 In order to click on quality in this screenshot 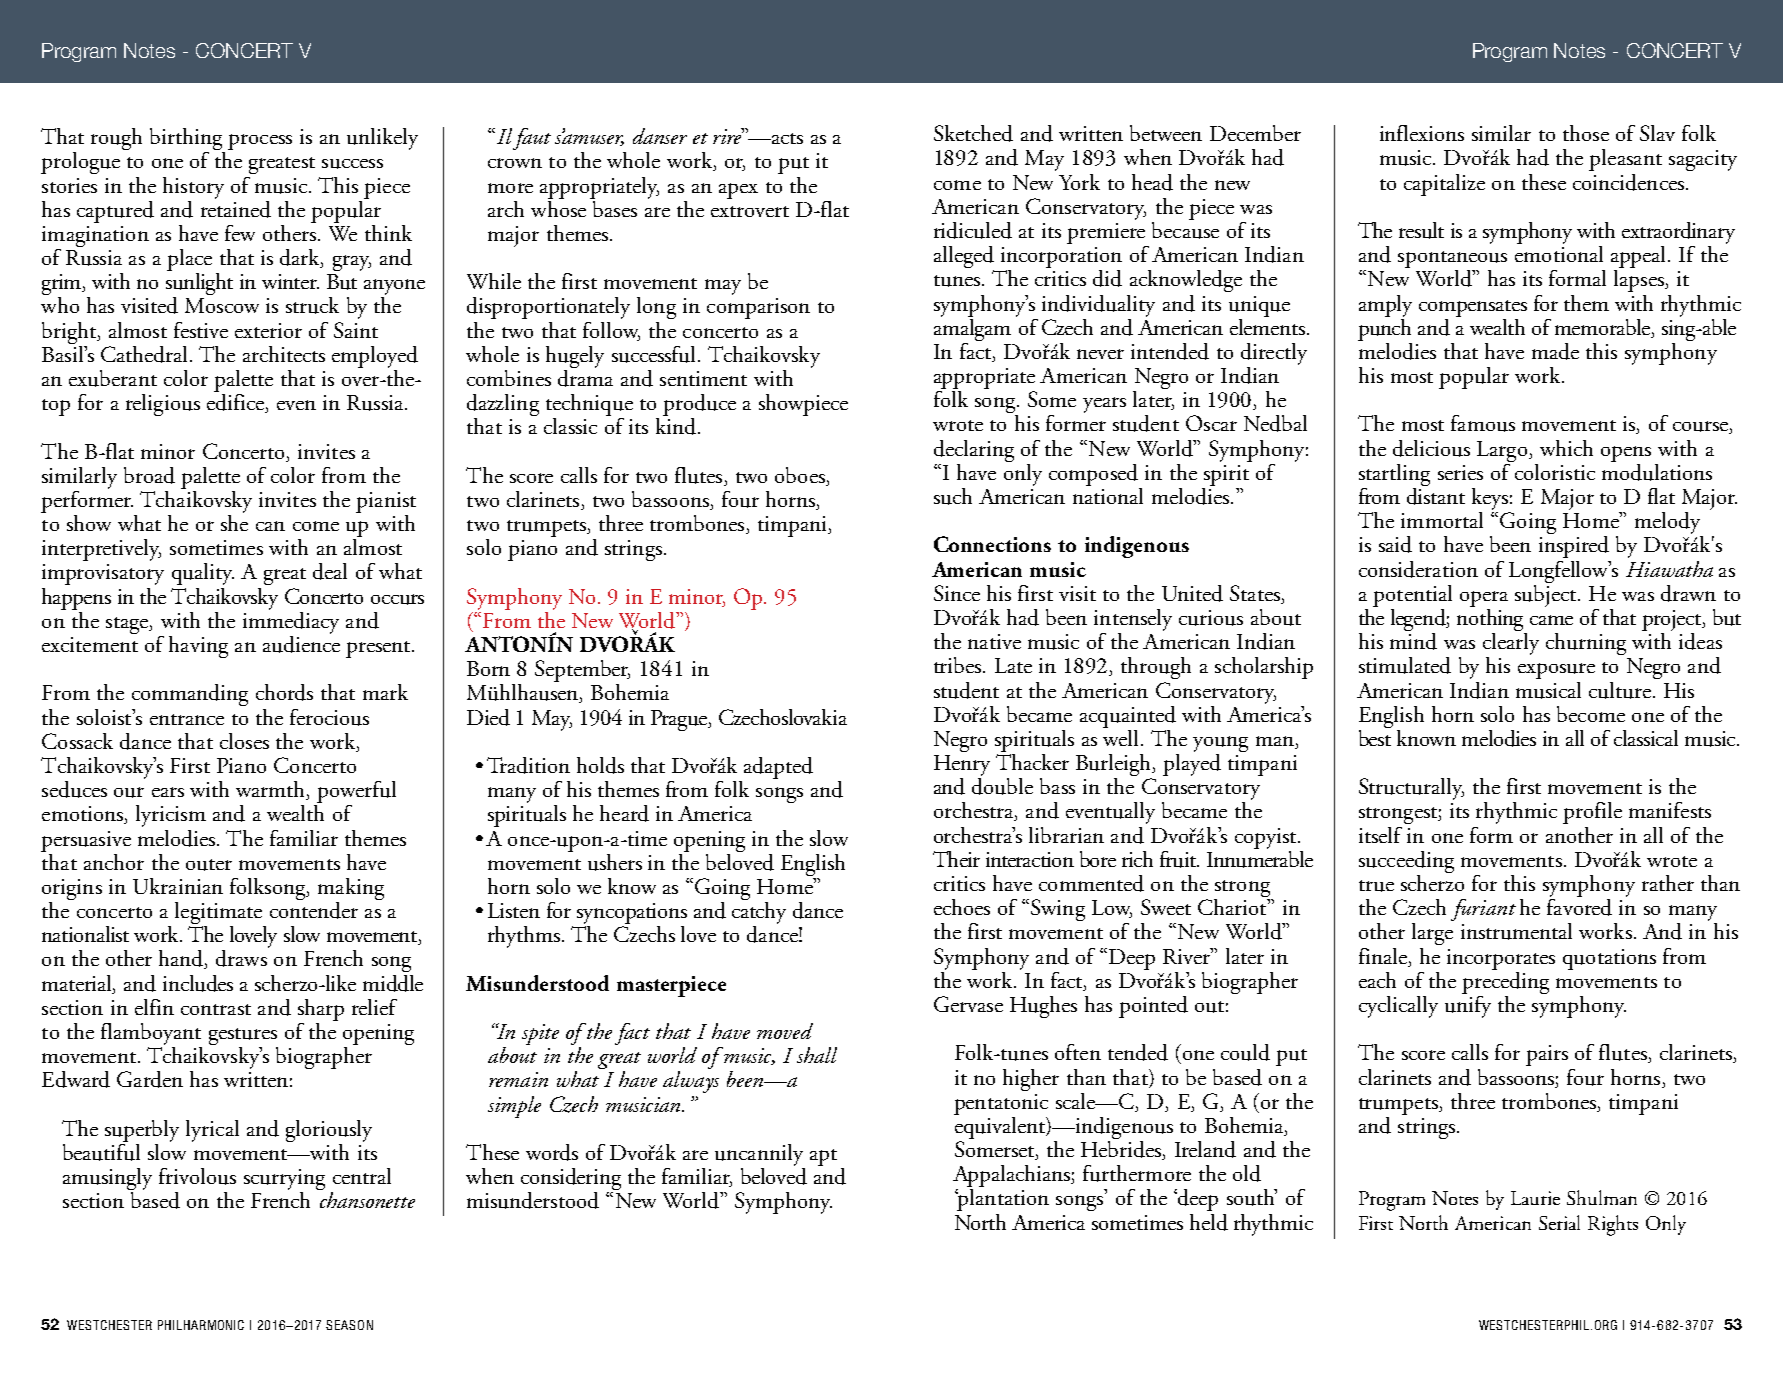, I will do `click(203, 574)`.
